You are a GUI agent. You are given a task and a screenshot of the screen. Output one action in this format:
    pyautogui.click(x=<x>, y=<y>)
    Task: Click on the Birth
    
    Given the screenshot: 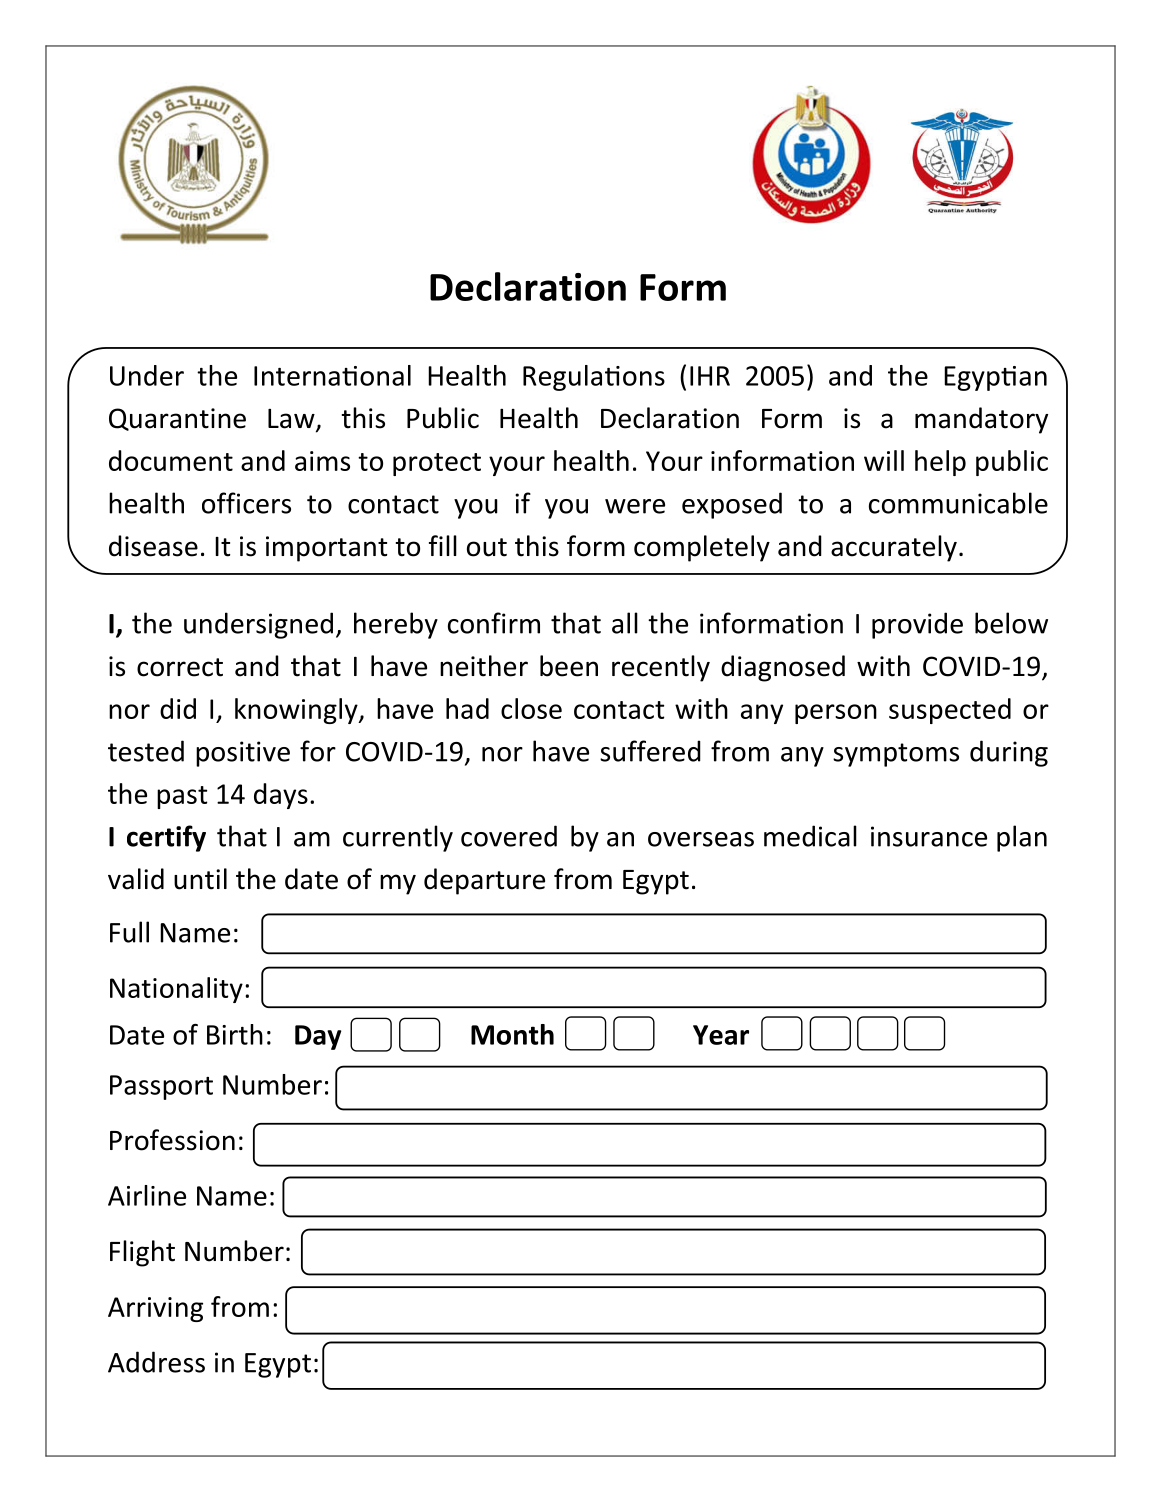 What is the action you would take?
    pyautogui.click(x=235, y=1034)
